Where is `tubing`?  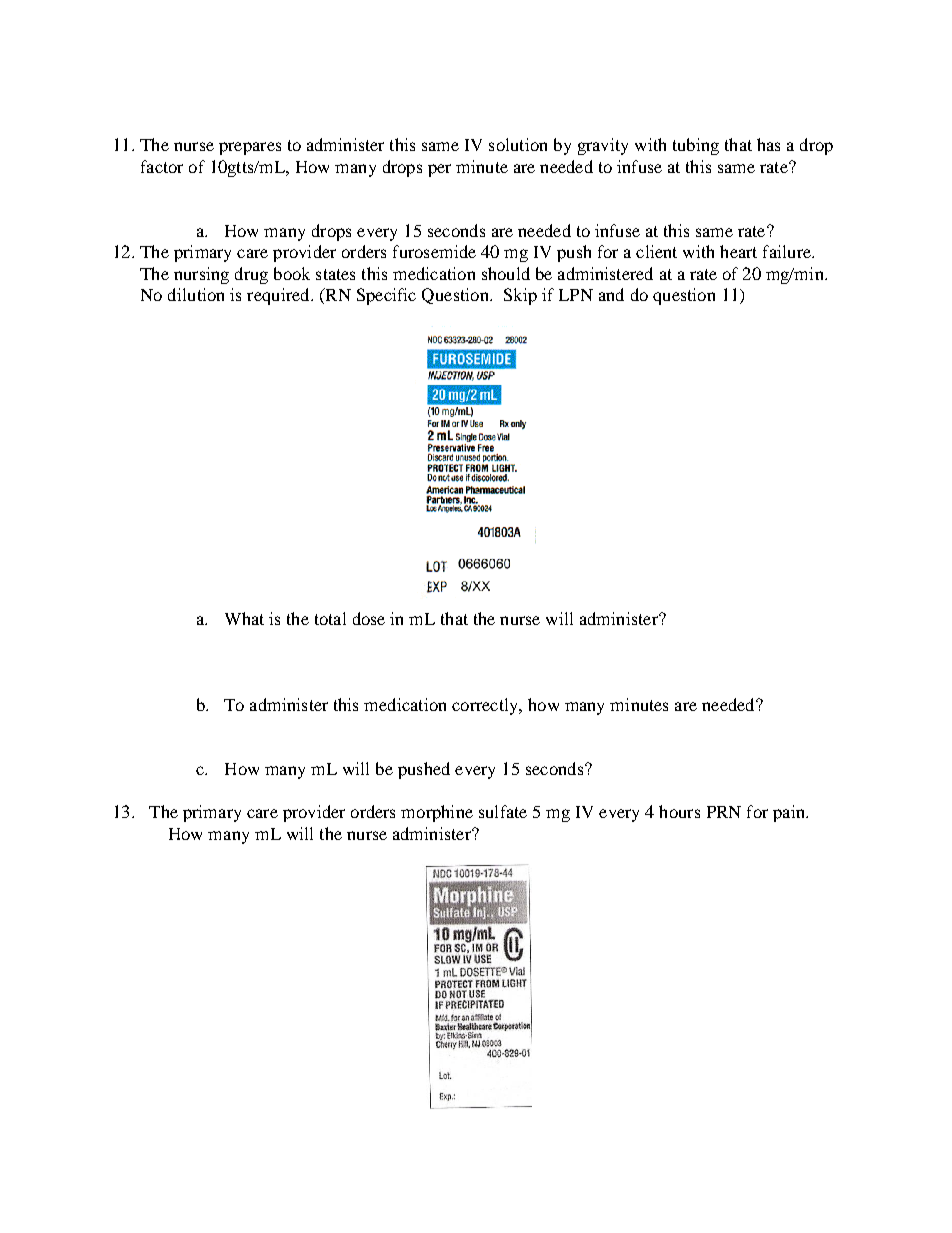
tubing is located at coordinates (696, 146).
